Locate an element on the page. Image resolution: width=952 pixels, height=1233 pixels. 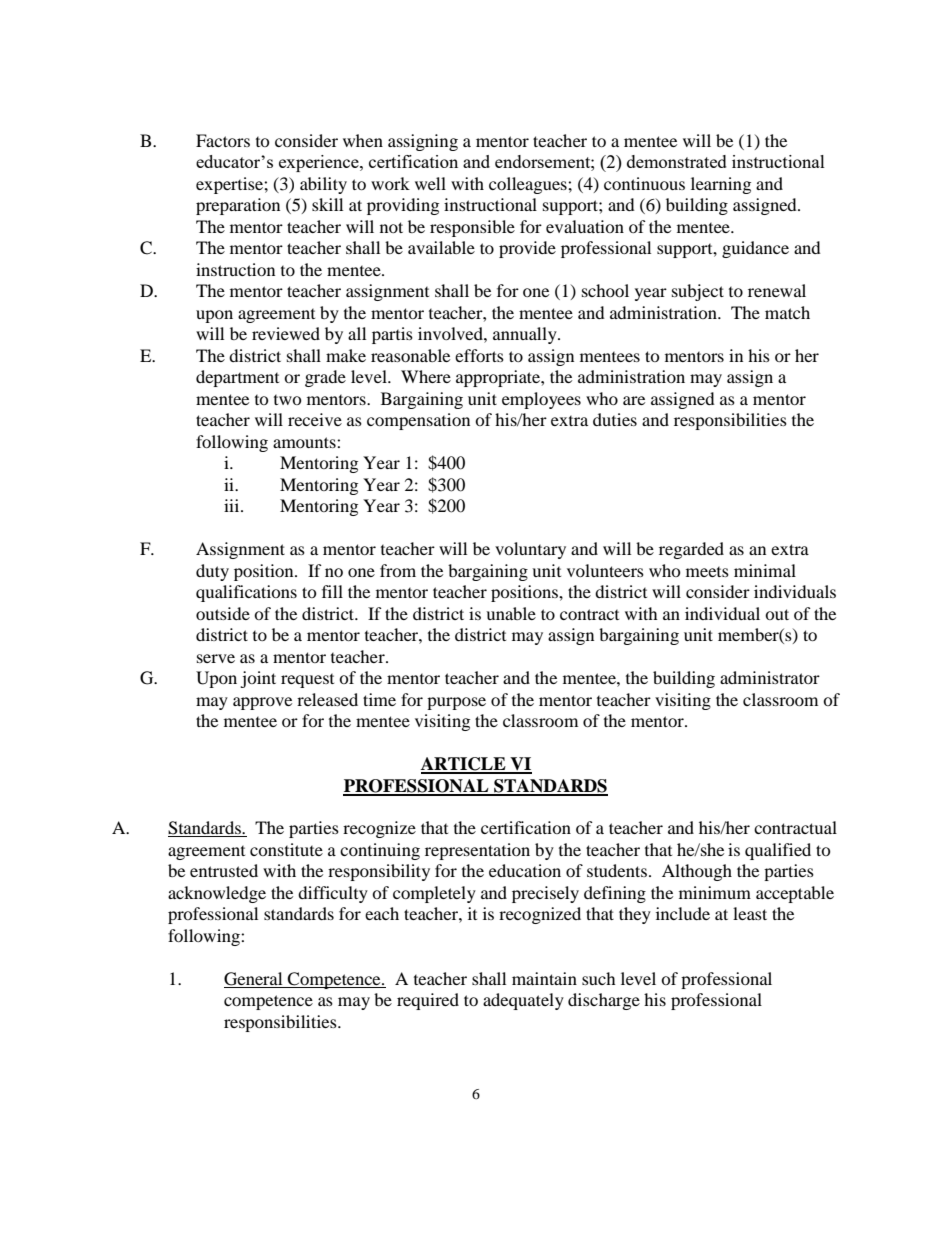
colleagues is located at coordinates (529, 185).
